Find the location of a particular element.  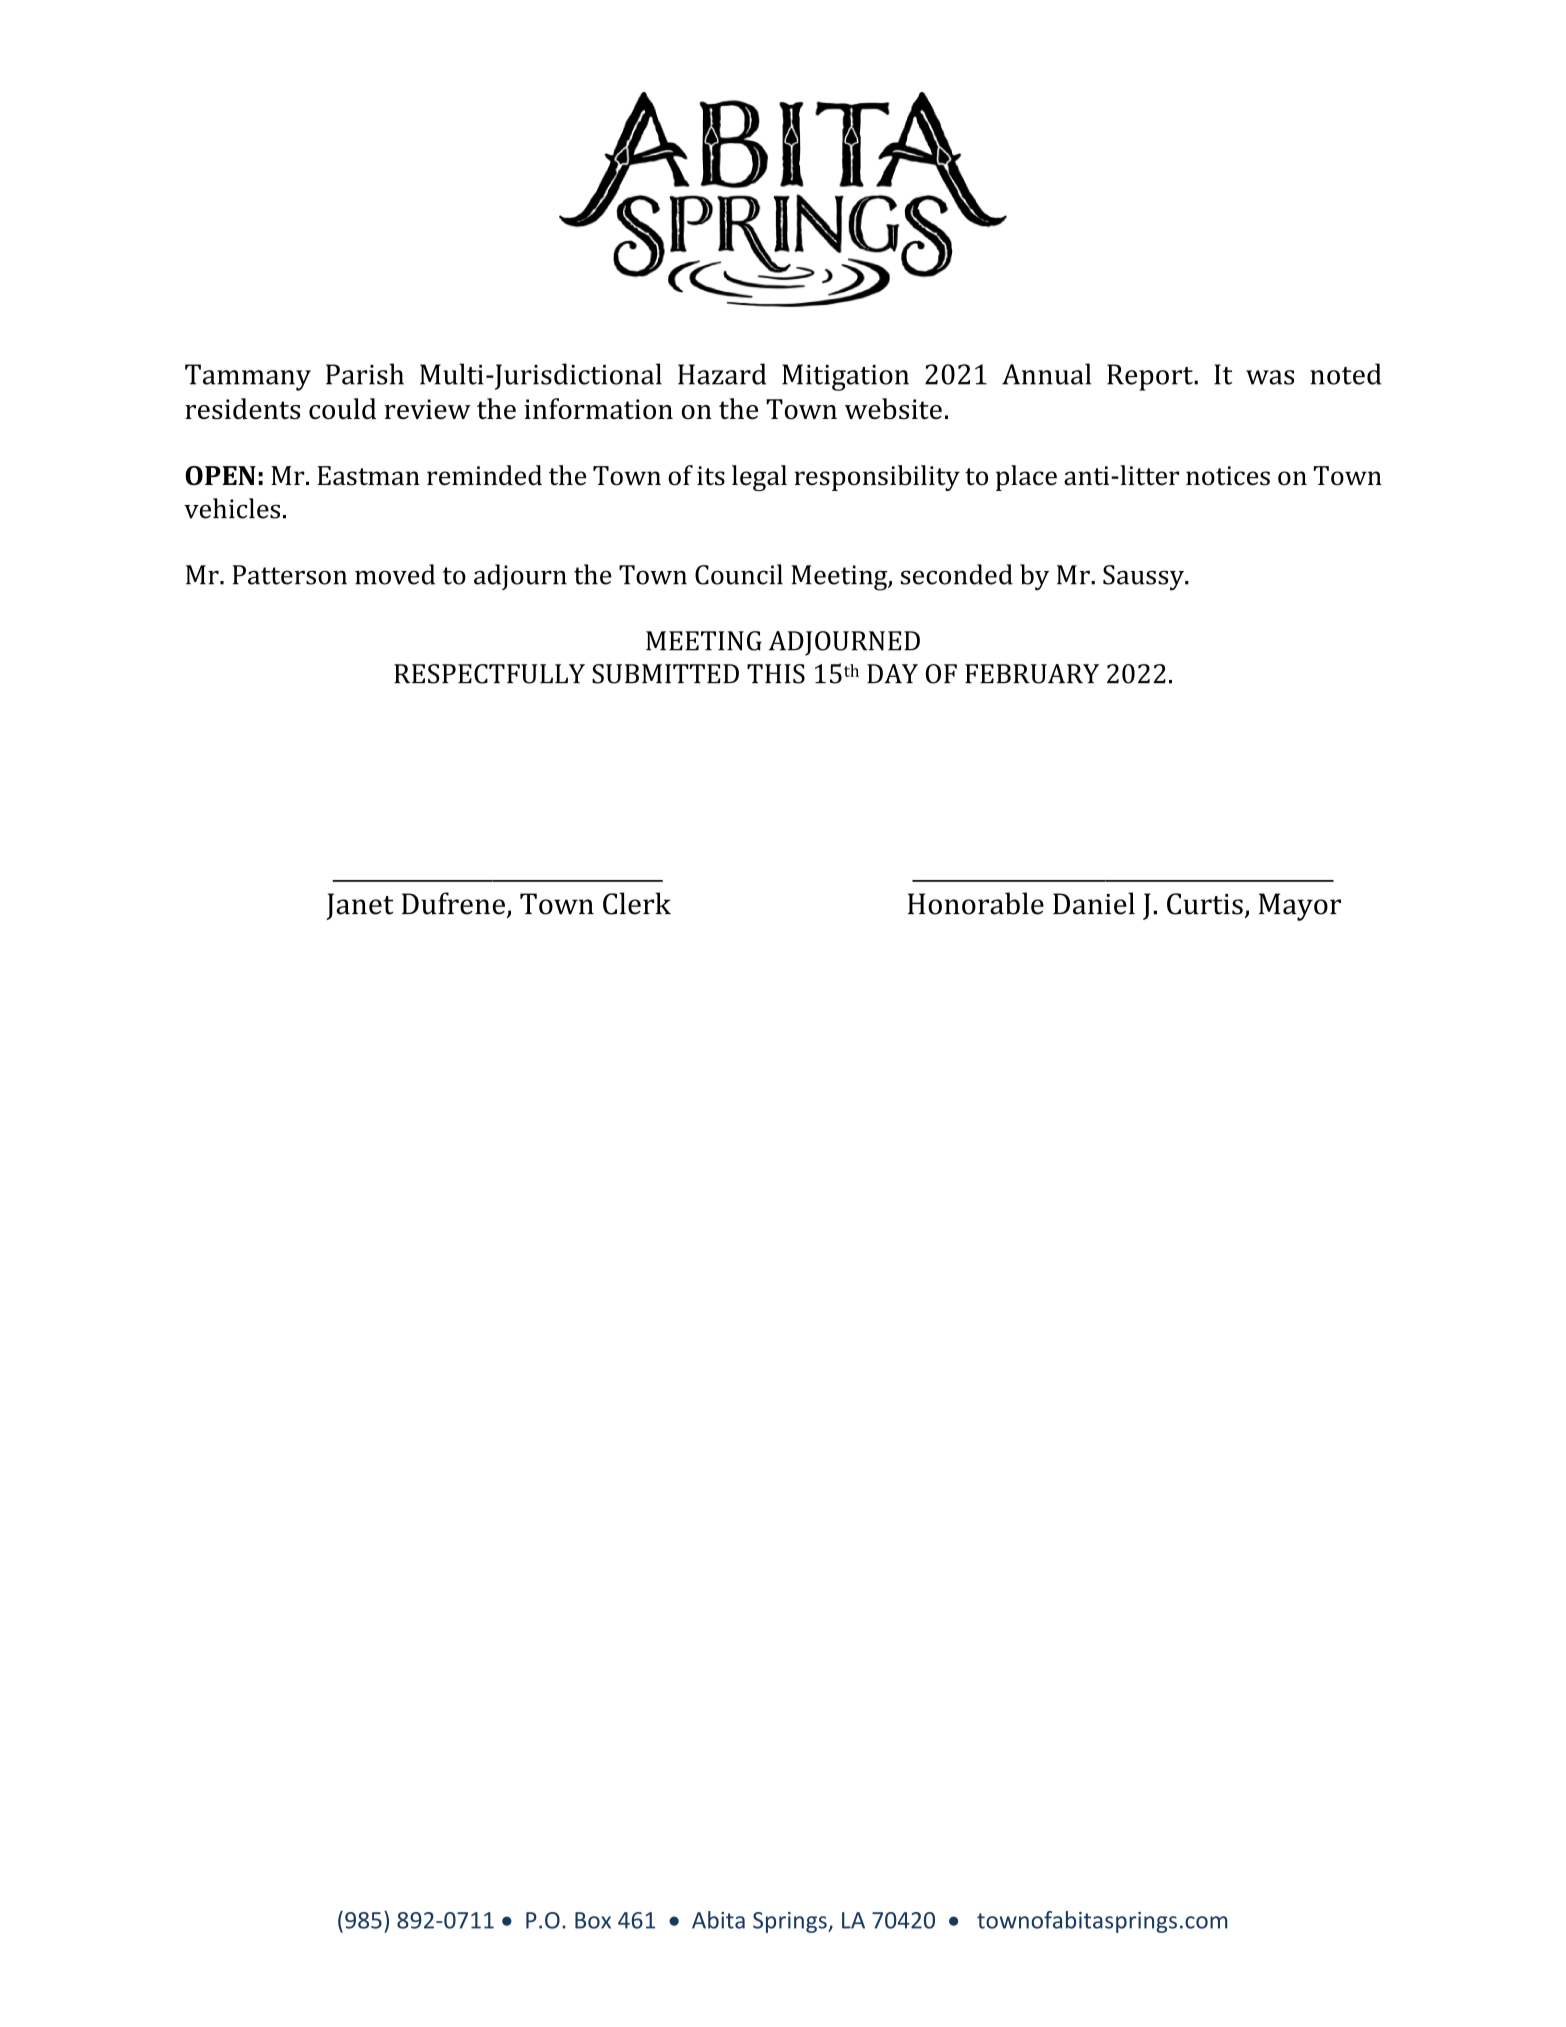

Clerk is located at coordinates (637, 903).
